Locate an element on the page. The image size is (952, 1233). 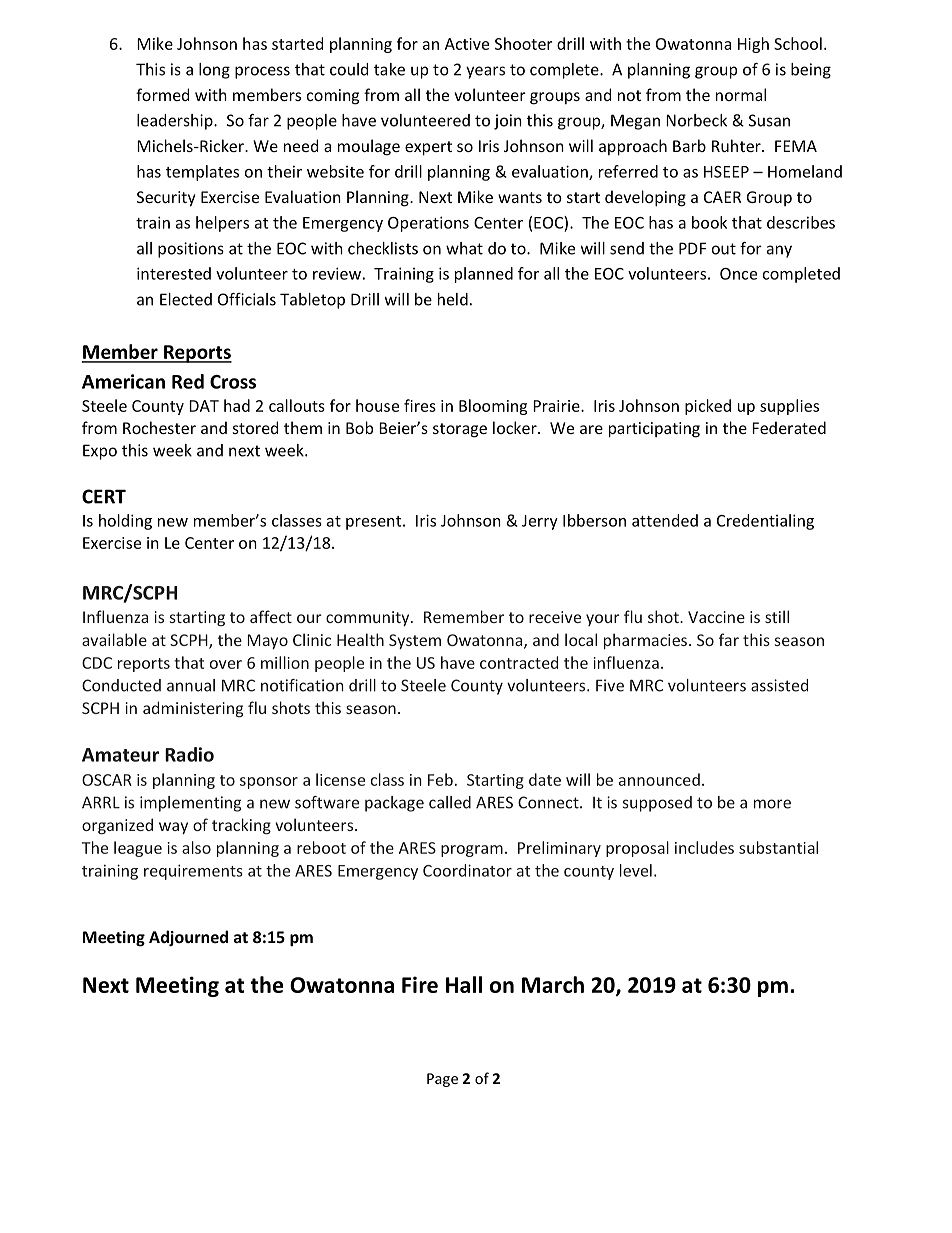
long is located at coordinates (214, 71).
